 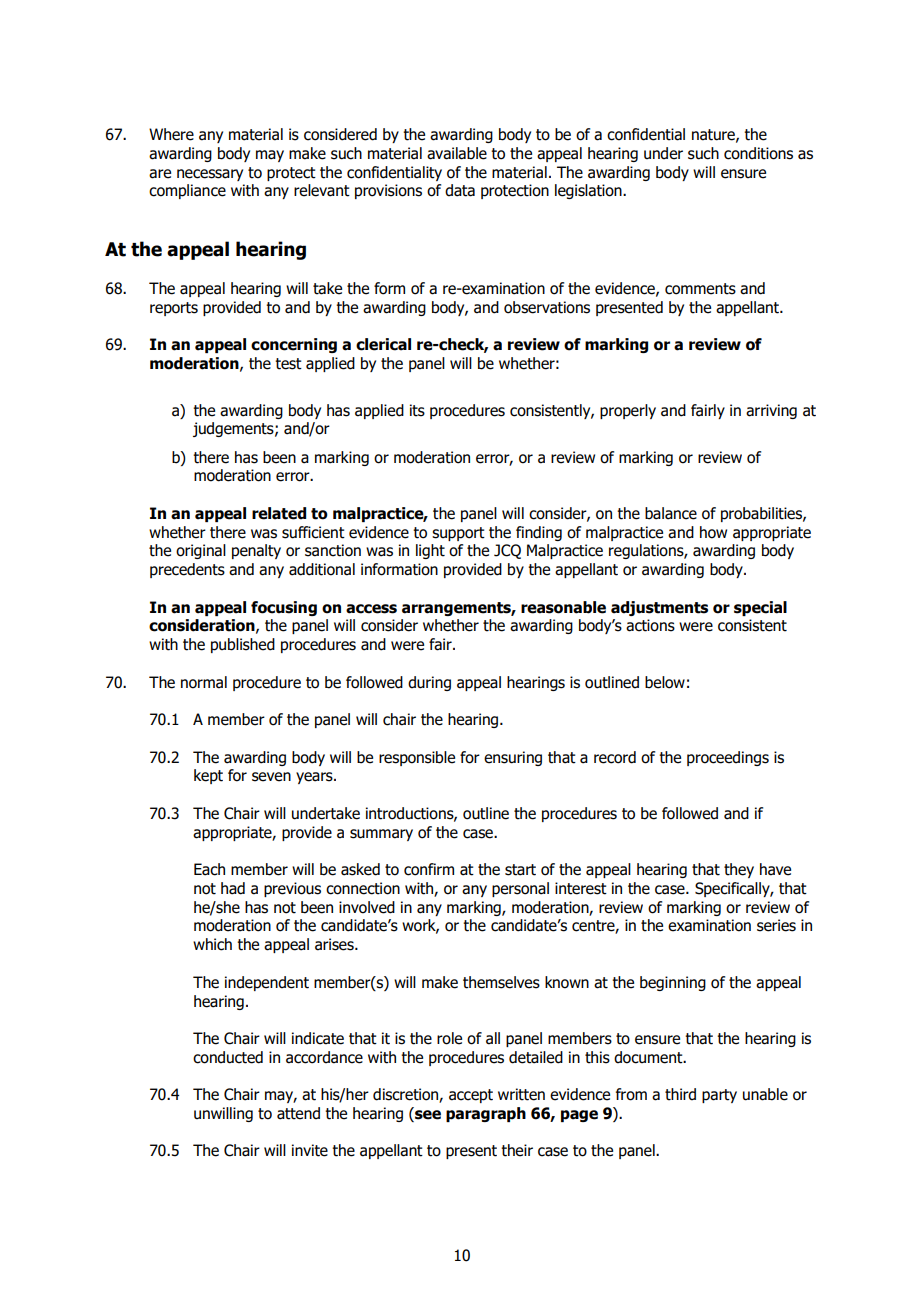 What do you see at coordinates (758, 153) in the document?
I see `conditions` at bounding box center [758, 153].
